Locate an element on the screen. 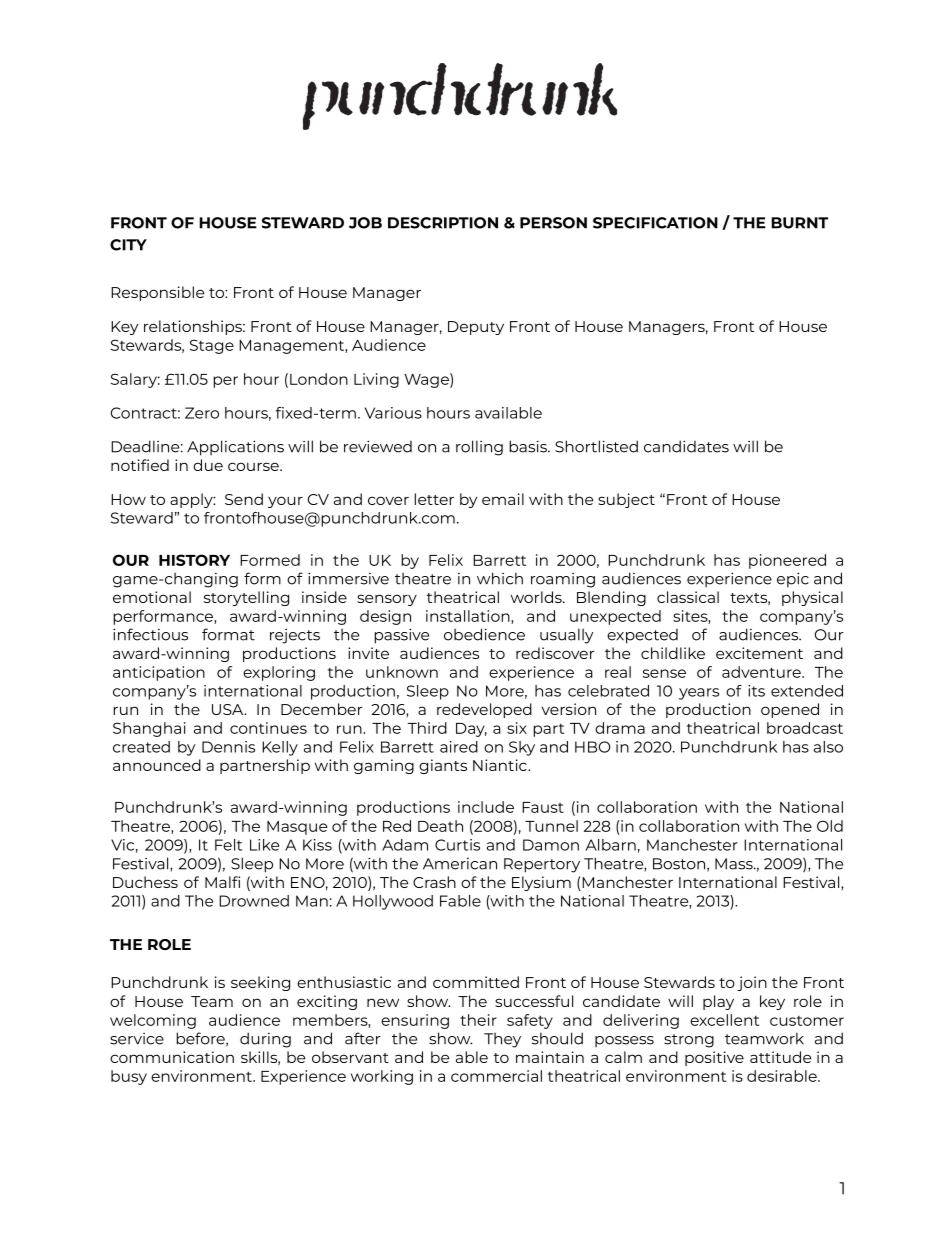 This screenshot has width=952, height=1233. They is located at coordinates (502, 1040).
